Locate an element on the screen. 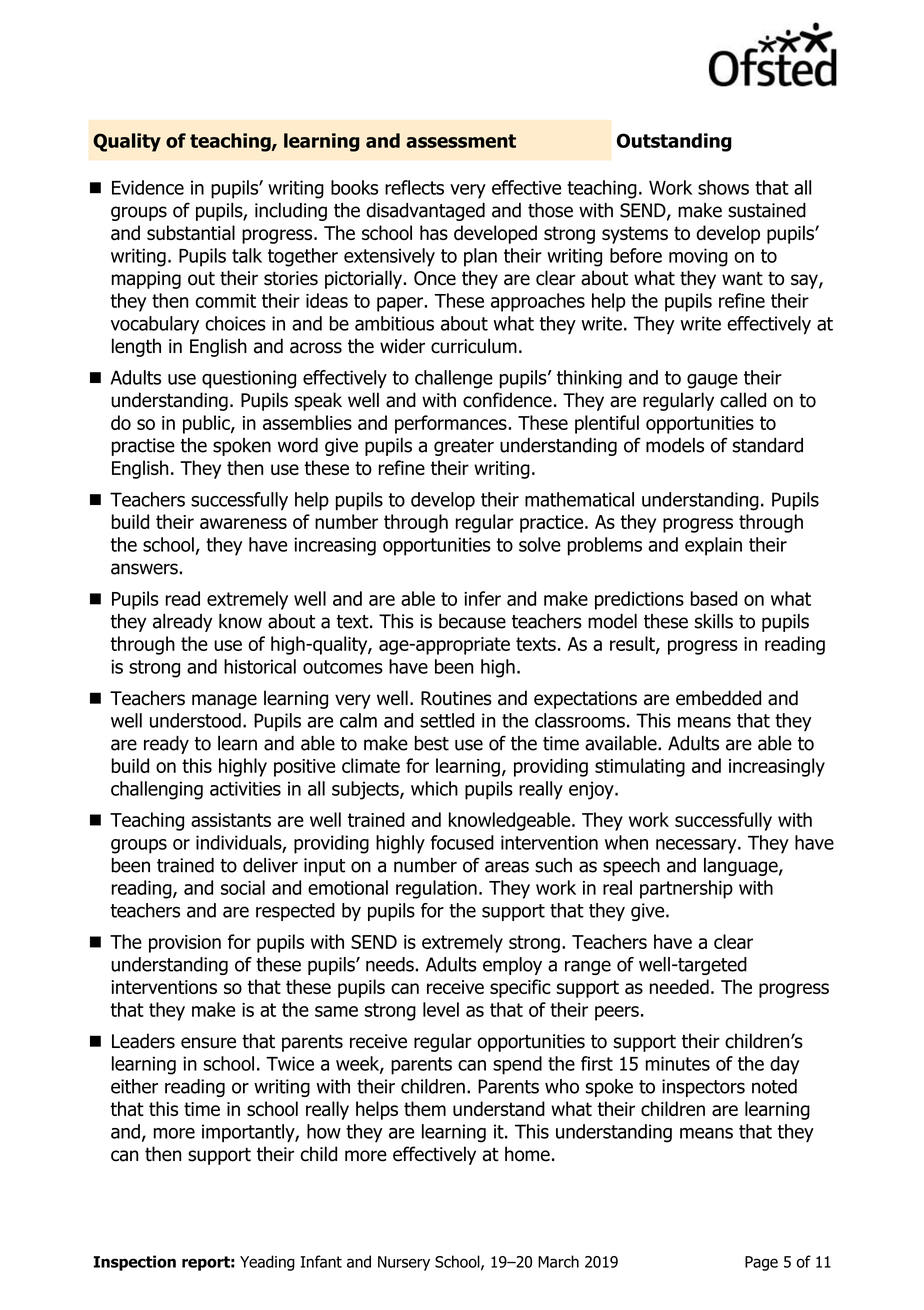 This screenshot has height=1310, width=924. employ is located at coordinates (512, 966).
